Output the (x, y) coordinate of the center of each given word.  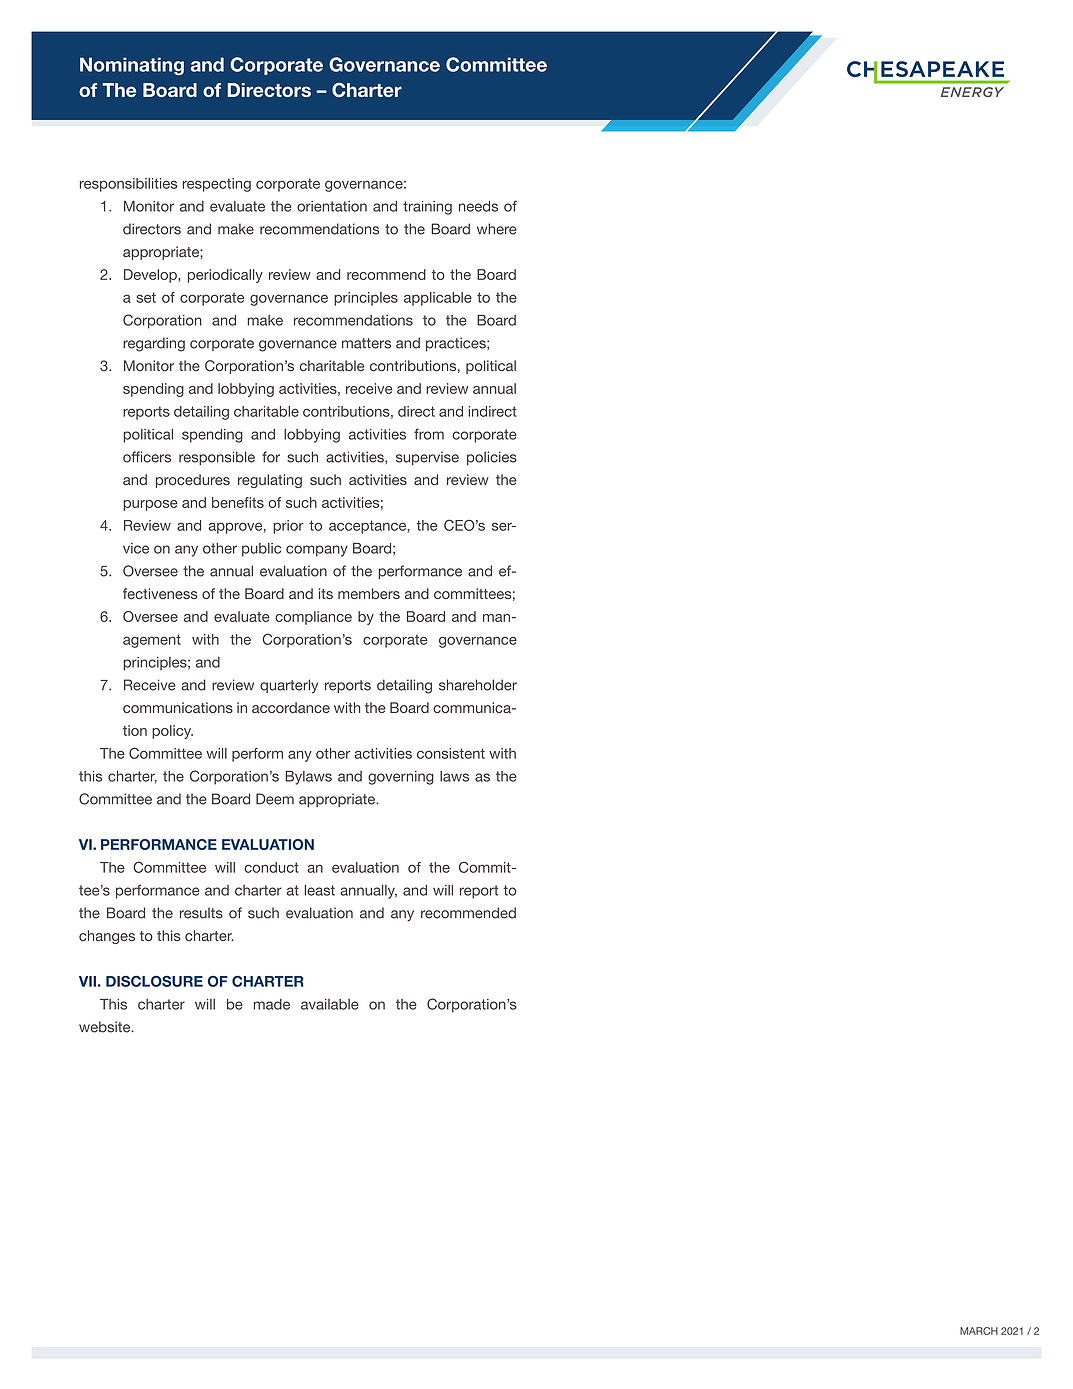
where (497, 229)
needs (478, 206)
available (330, 1004)
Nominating (132, 66)
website (106, 1027)
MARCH (979, 1331)
